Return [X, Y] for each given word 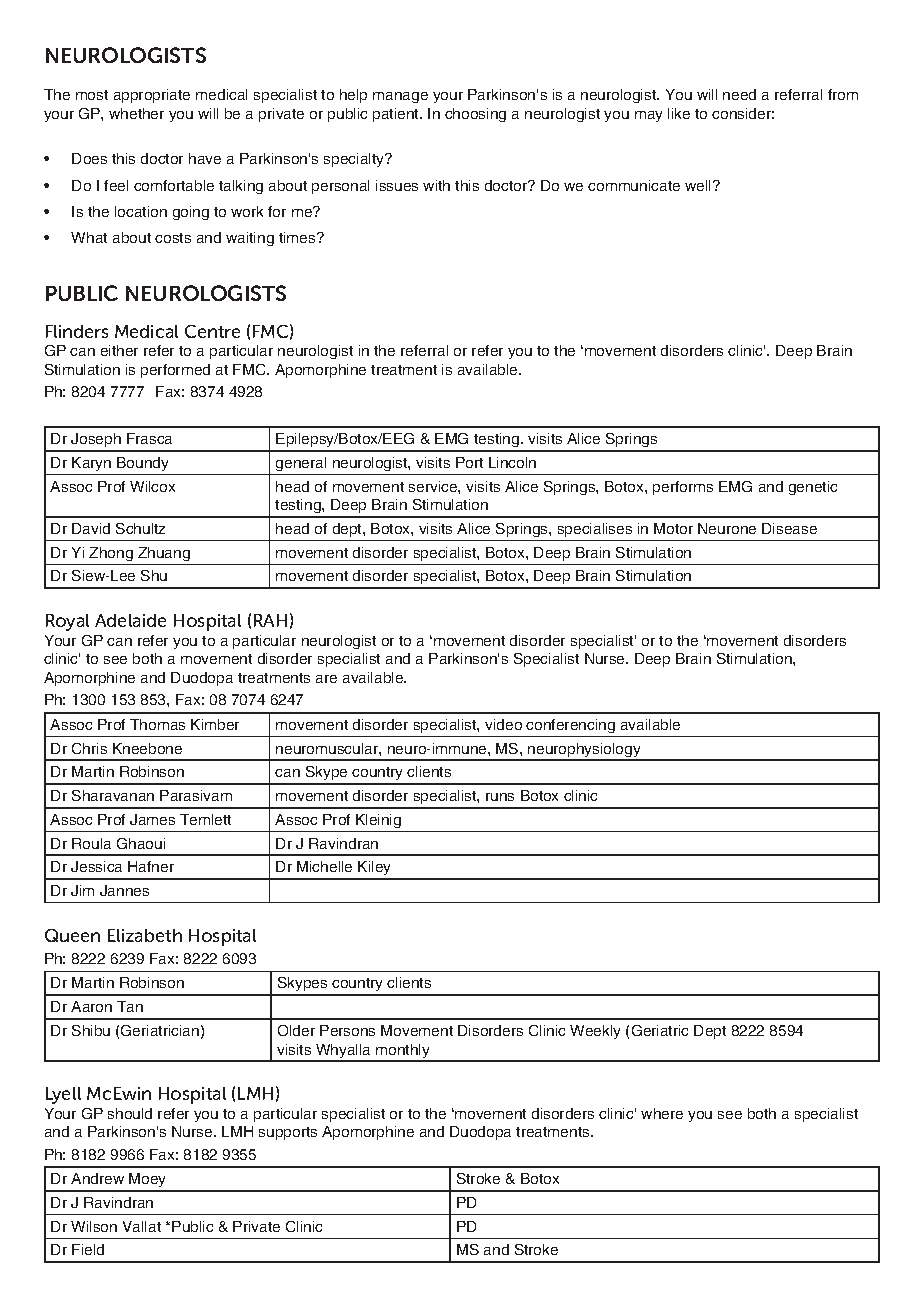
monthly [403, 1052]
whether [136, 113]
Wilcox [152, 486]
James [152, 819]
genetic [813, 488]
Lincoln [512, 462]
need [739, 94]
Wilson [94, 1226]
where [662, 1113]
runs [500, 797]
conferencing [570, 726]
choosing [475, 115]
